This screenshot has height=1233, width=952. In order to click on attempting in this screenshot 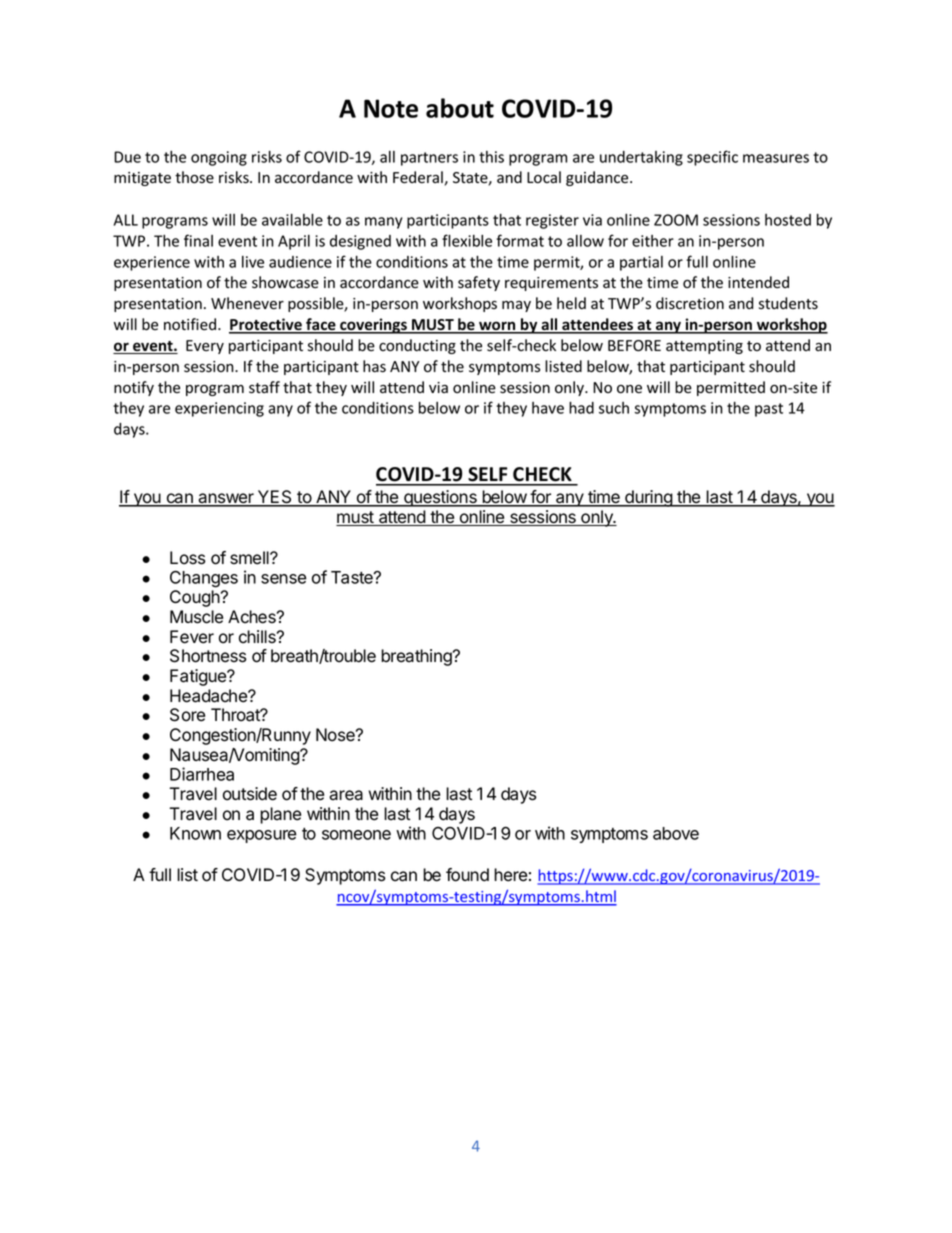, I will do `click(704, 347)`.
